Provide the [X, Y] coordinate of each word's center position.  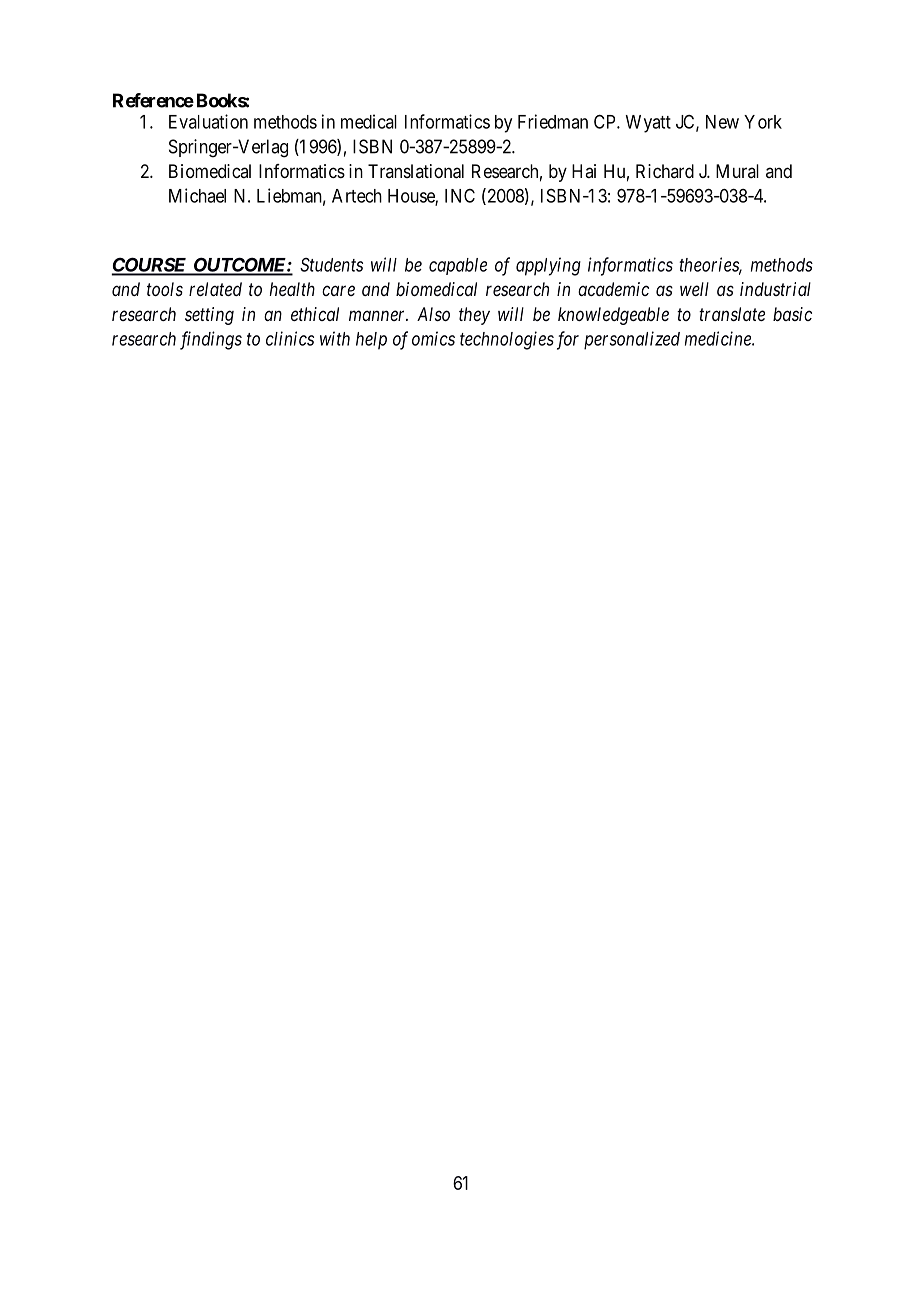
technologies [507, 340]
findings [211, 340]
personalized [632, 340]
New [722, 122]
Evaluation [208, 121]
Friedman [553, 121]
